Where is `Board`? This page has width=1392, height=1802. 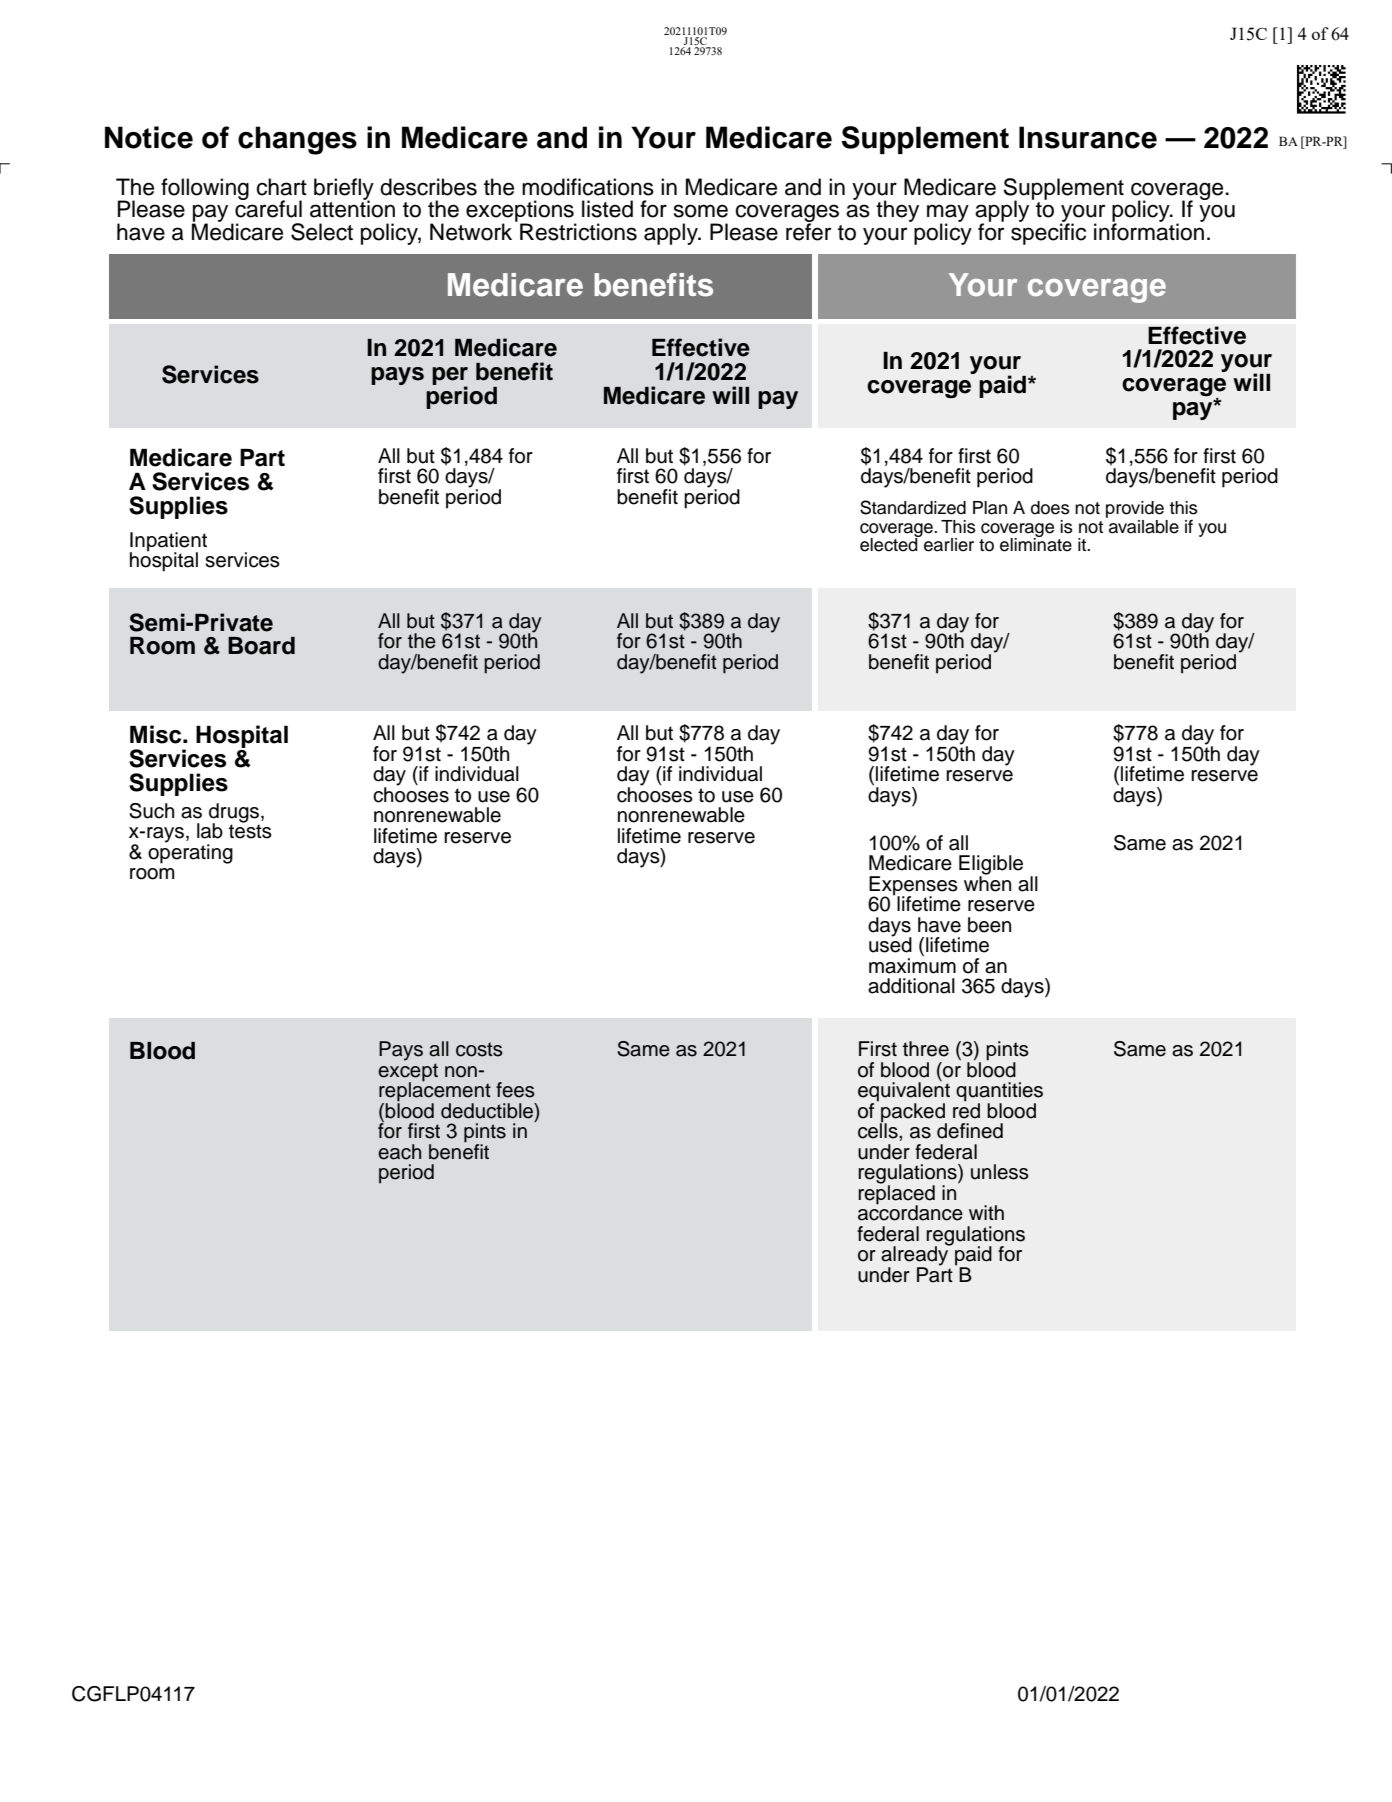
Board is located at coordinates (261, 646).
